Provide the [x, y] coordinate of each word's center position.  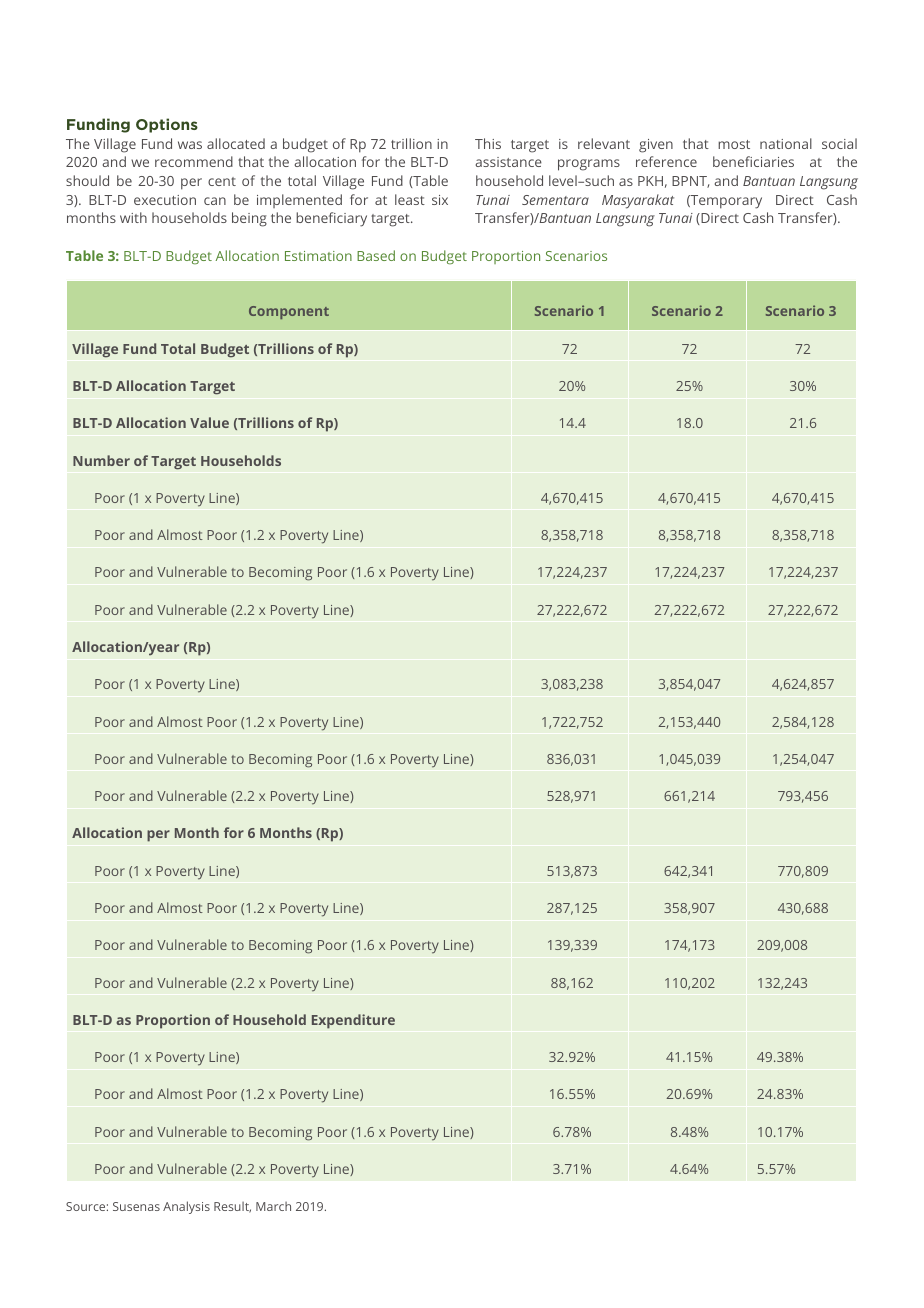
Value [209, 422]
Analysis [186, 1207]
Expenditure [353, 1021]
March [273, 1206]
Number [101, 460]
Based [376, 255]
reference [666, 161]
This [488, 143]
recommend [194, 161]
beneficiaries [753, 161]
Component [289, 312]
